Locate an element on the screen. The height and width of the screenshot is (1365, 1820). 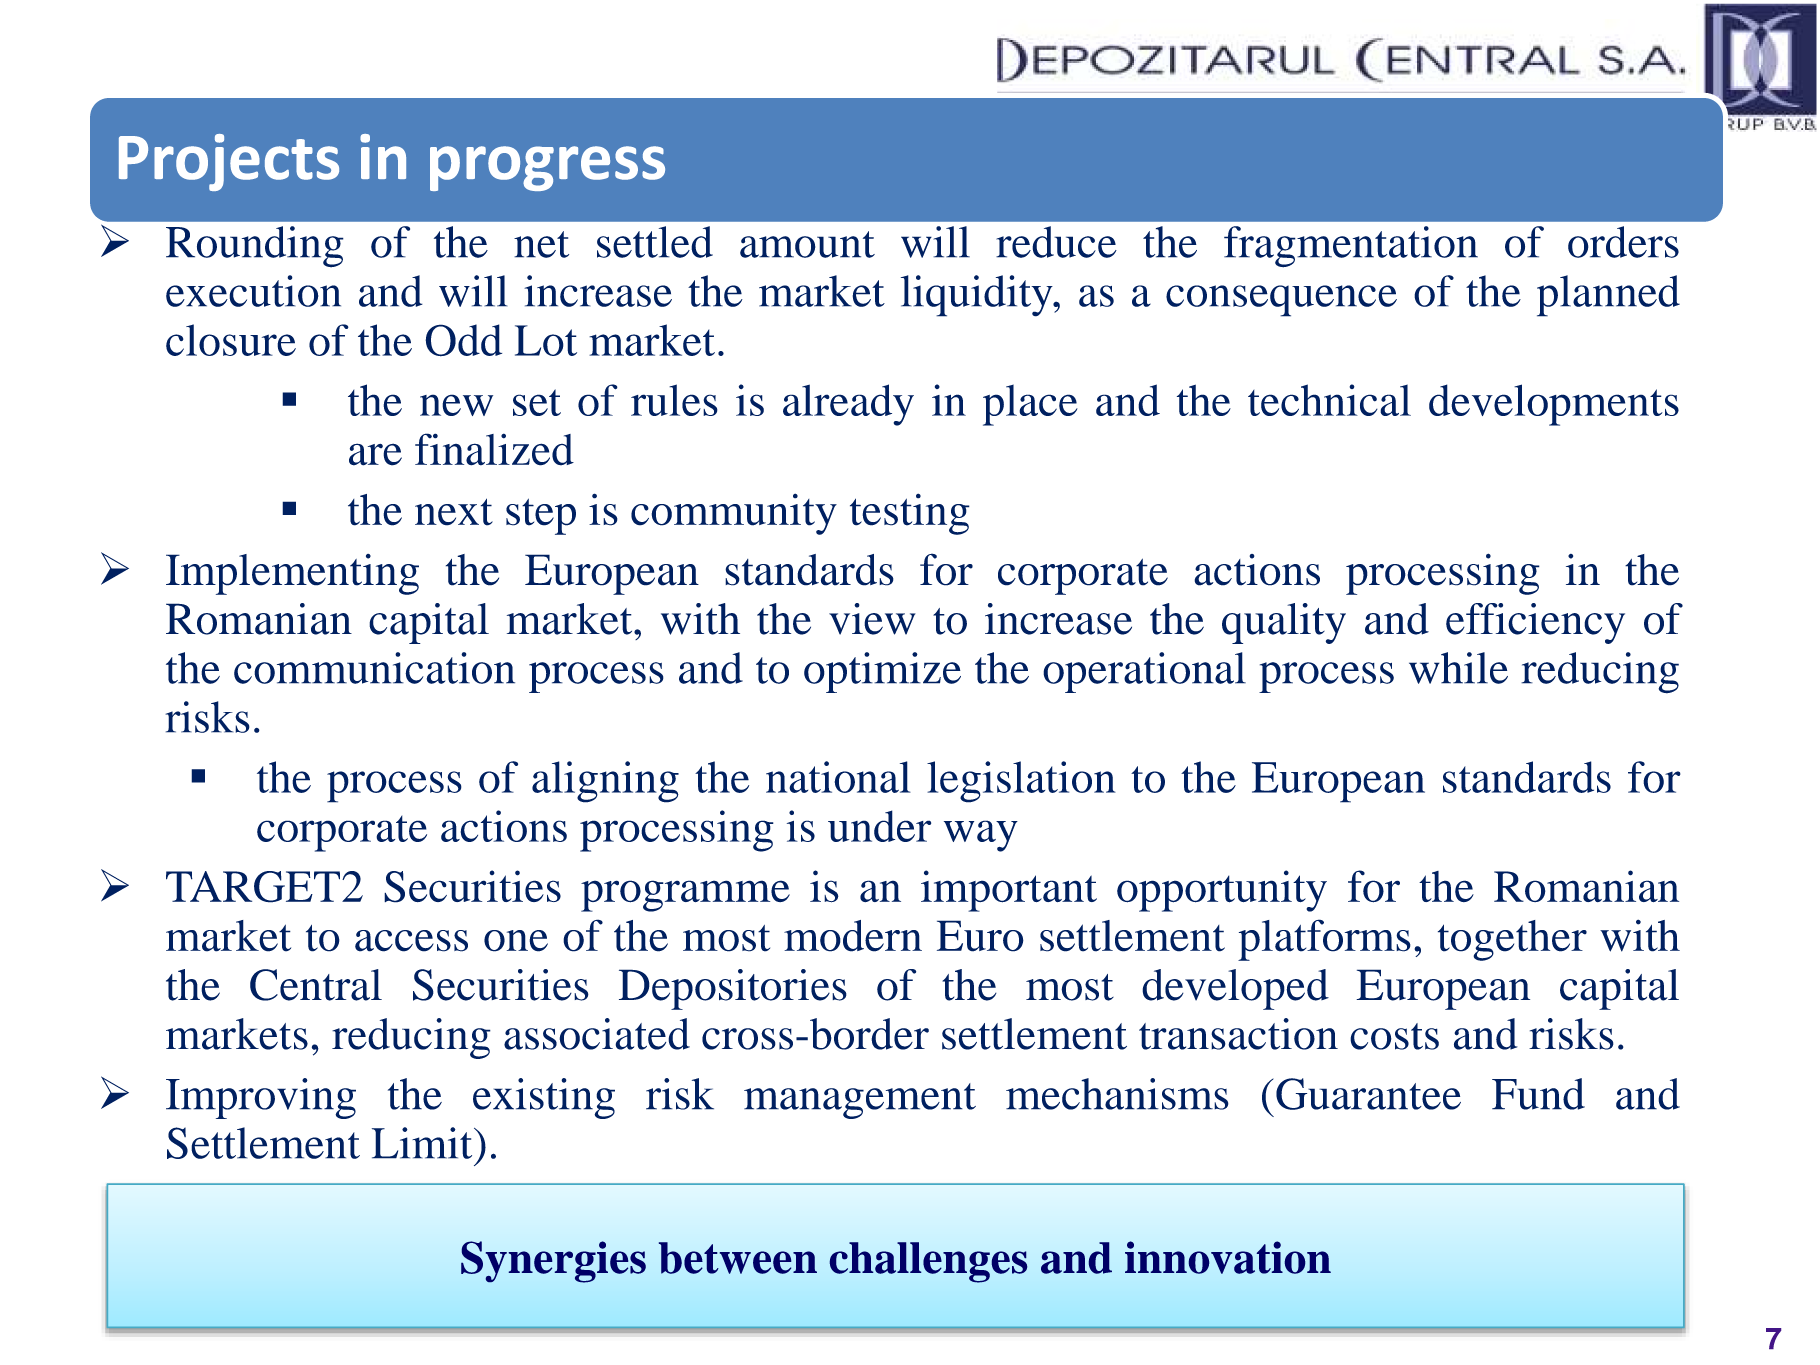
already is located at coordinates (848, 405).
